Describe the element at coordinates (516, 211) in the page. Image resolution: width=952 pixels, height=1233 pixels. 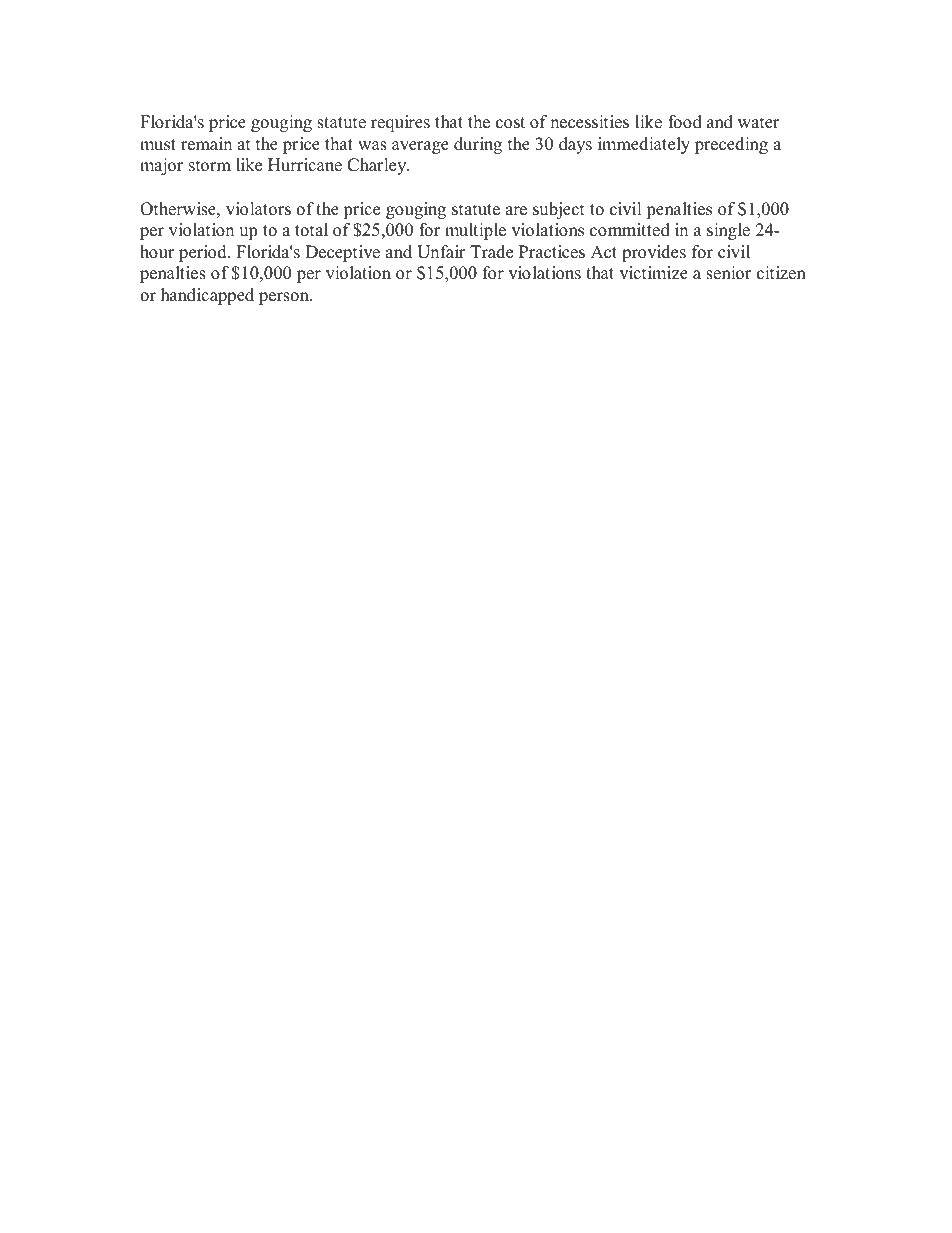
I see `are` at that location.
